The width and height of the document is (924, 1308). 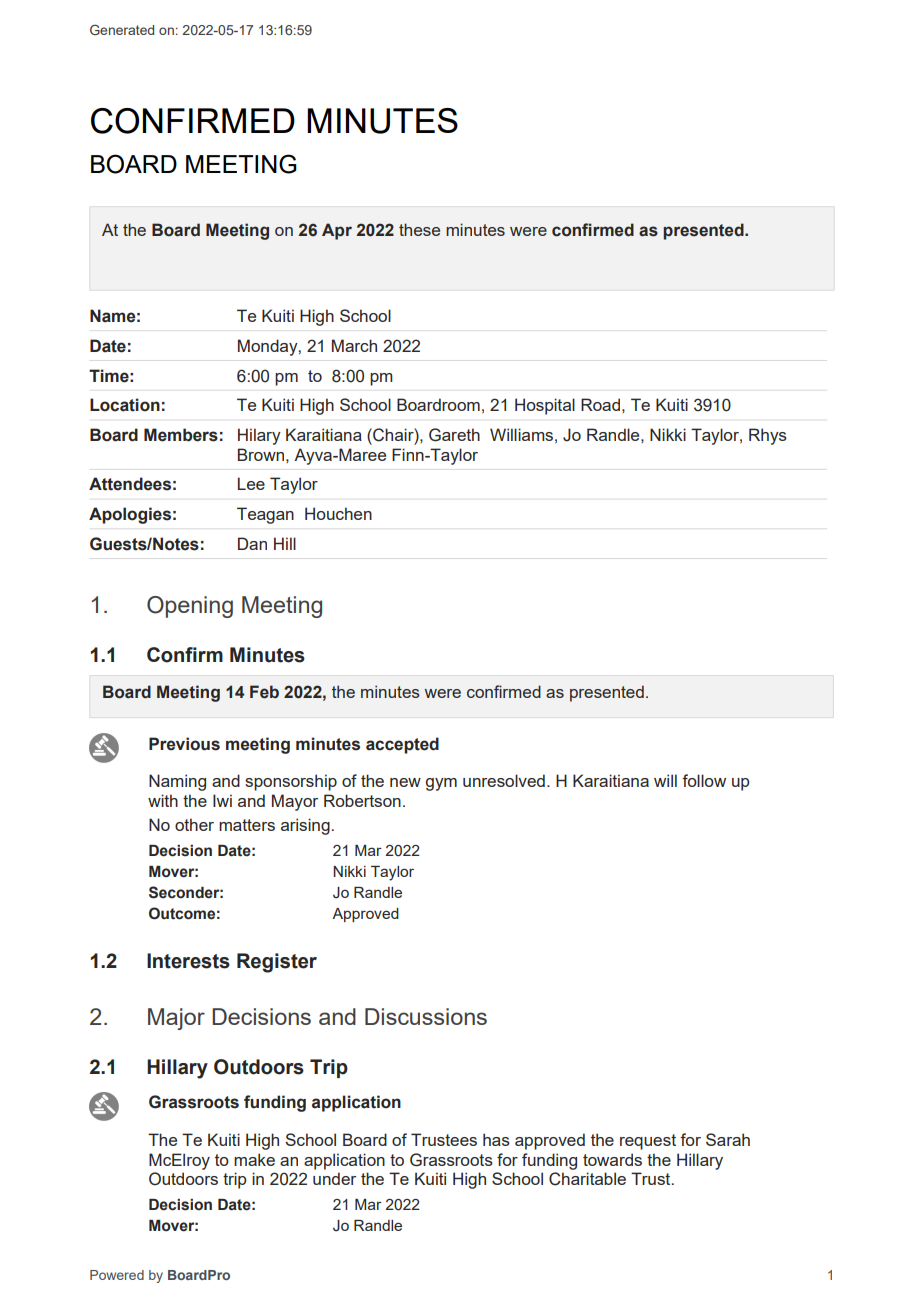 I want to click on Sarah, so click(x=728, y=1139).
